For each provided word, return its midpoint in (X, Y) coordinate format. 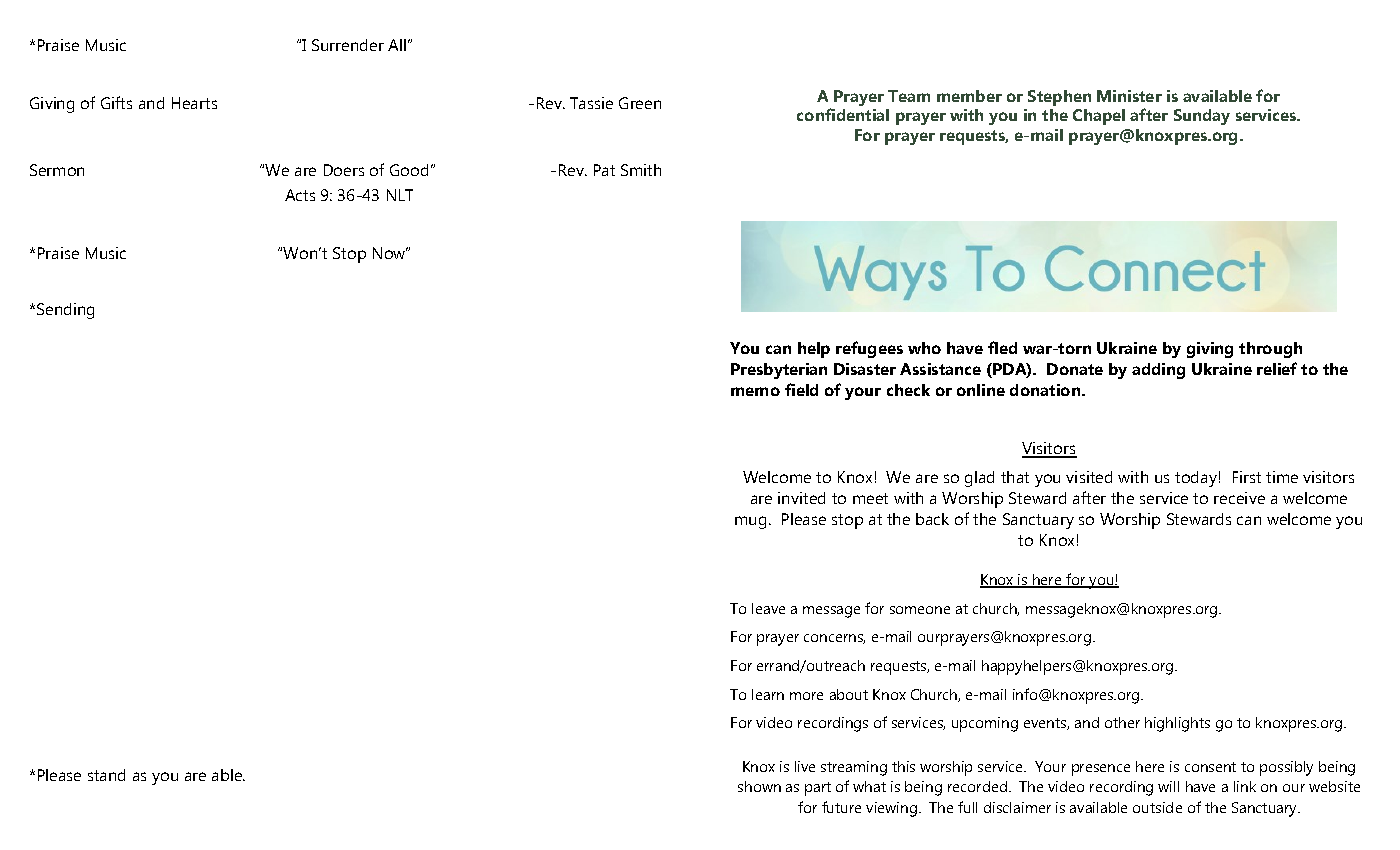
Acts (300, 195)
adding (1158, 371)
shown (759, 786)
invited (801, 498)
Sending (65, 311)
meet (870, 498)
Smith (641, 170)
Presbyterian (779, 371)
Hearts (194, 103)
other (1122, 722)
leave (768, 608)
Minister (1129, 96)
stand (106, 775)
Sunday (1202, 117)
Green (640, 103)
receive (1239, 498)
